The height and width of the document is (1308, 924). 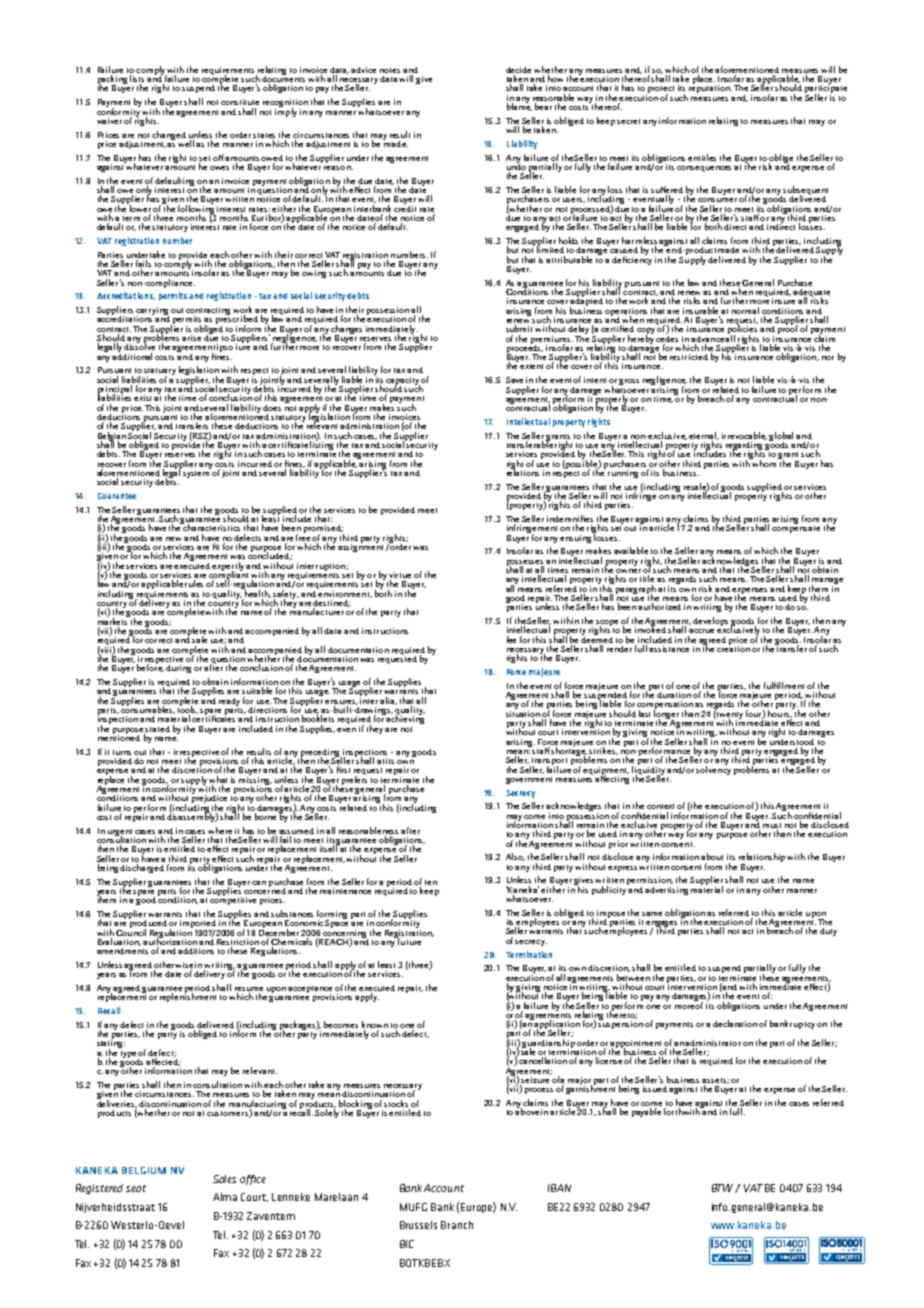 What do you see at coordinates (457, 1225) in the document?
I see `Branch` at bounding box center [457, 1225].
